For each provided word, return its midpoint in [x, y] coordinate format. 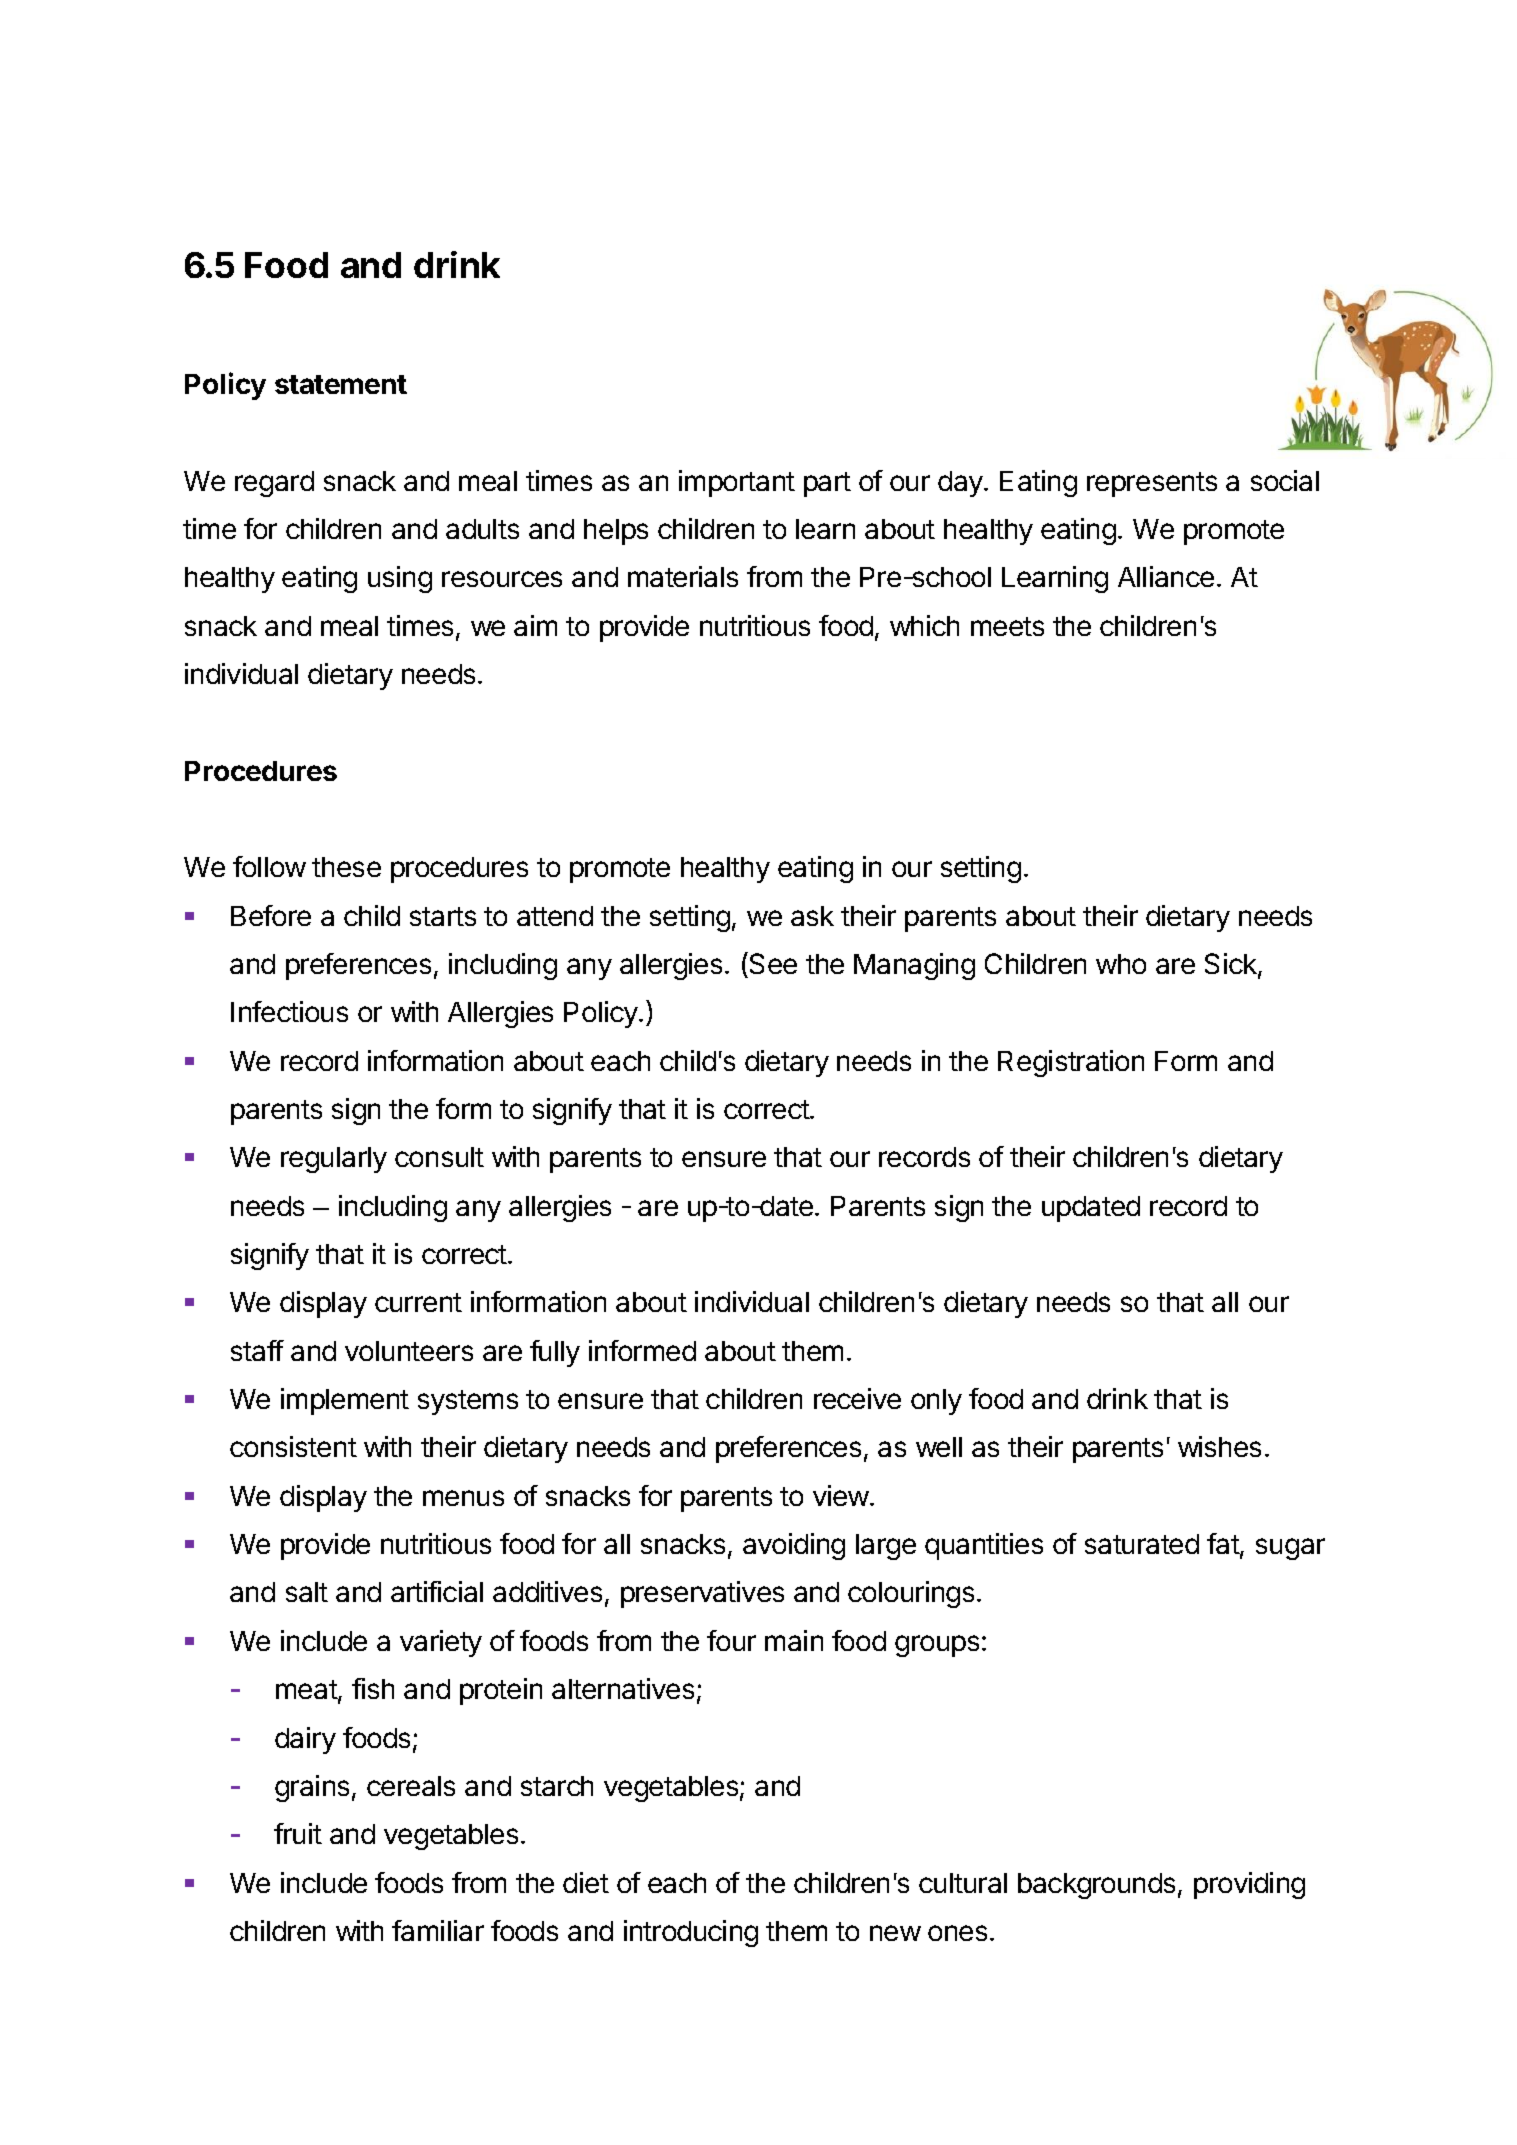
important [737, 483]
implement [345, 1401]
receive [857, 1398]
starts [443, 916]
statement [341, 384]
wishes [1219, 1446]
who [1121, 964]
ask [812, 916]
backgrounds [1096, 1886]
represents [1152, 484]
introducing [691, 1933]
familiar [438, 1930]
